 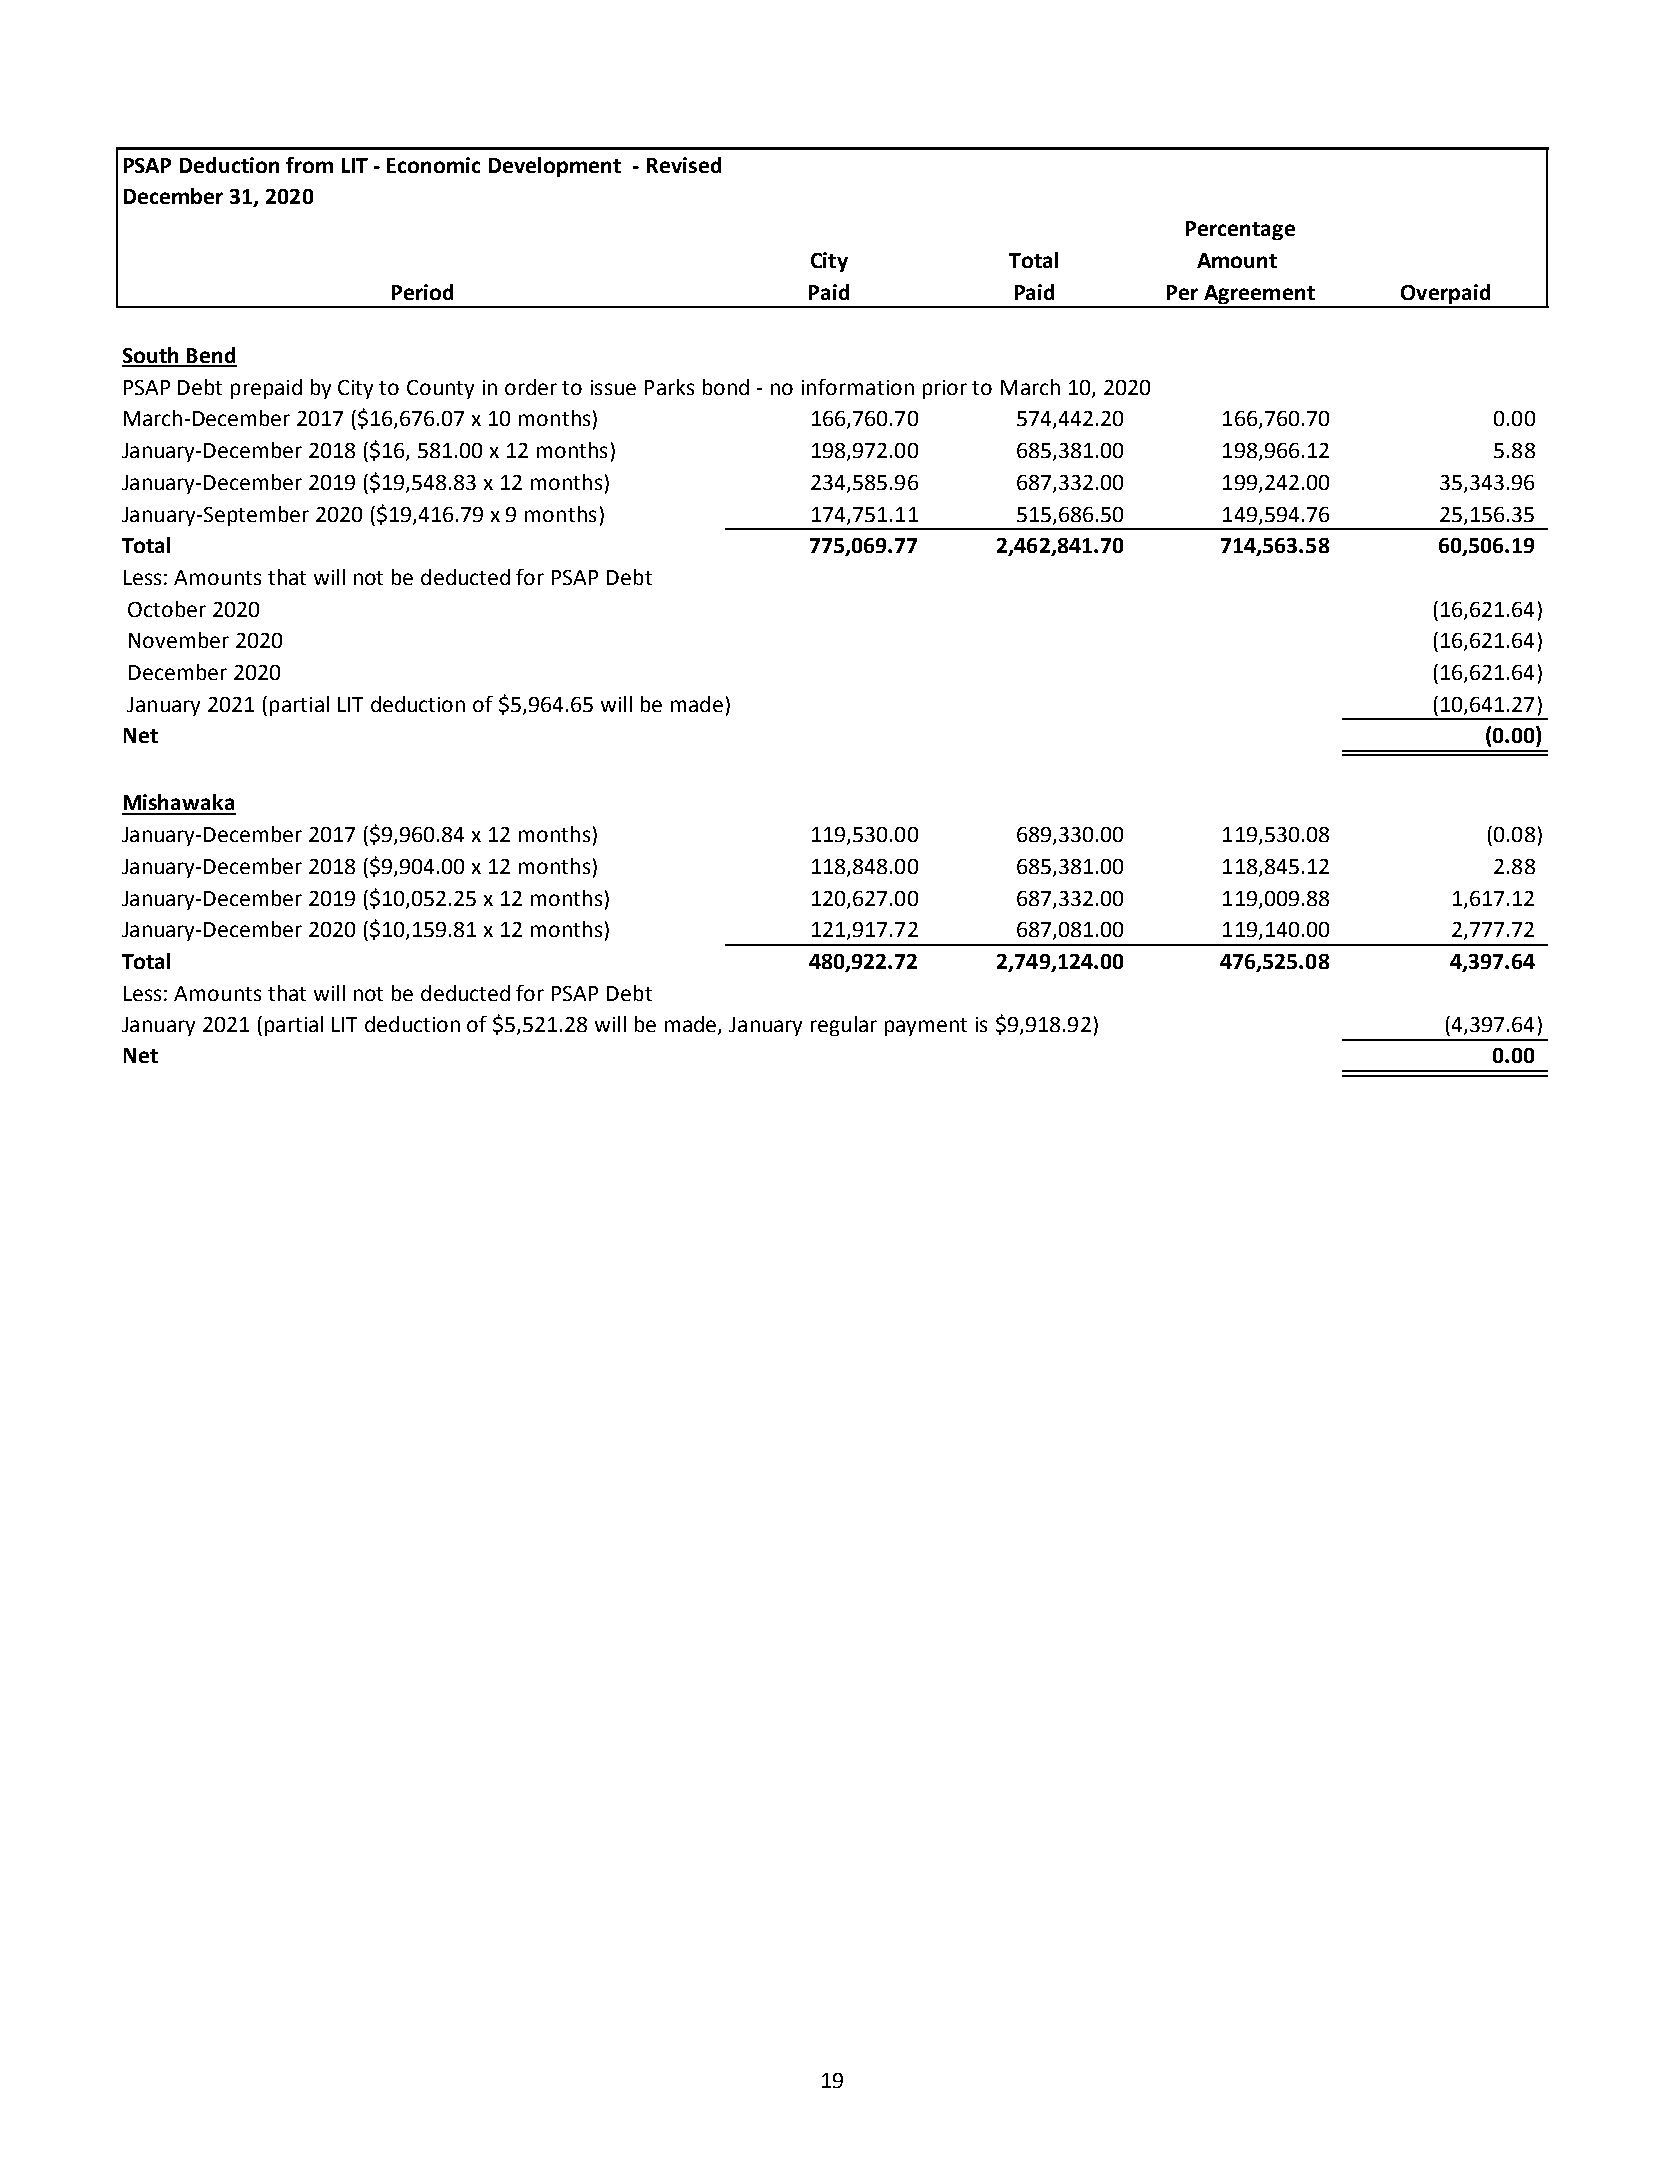 What do you see at coordinates (945, 389) in the image?
I see `prior` at bounding box center [945, 389].
